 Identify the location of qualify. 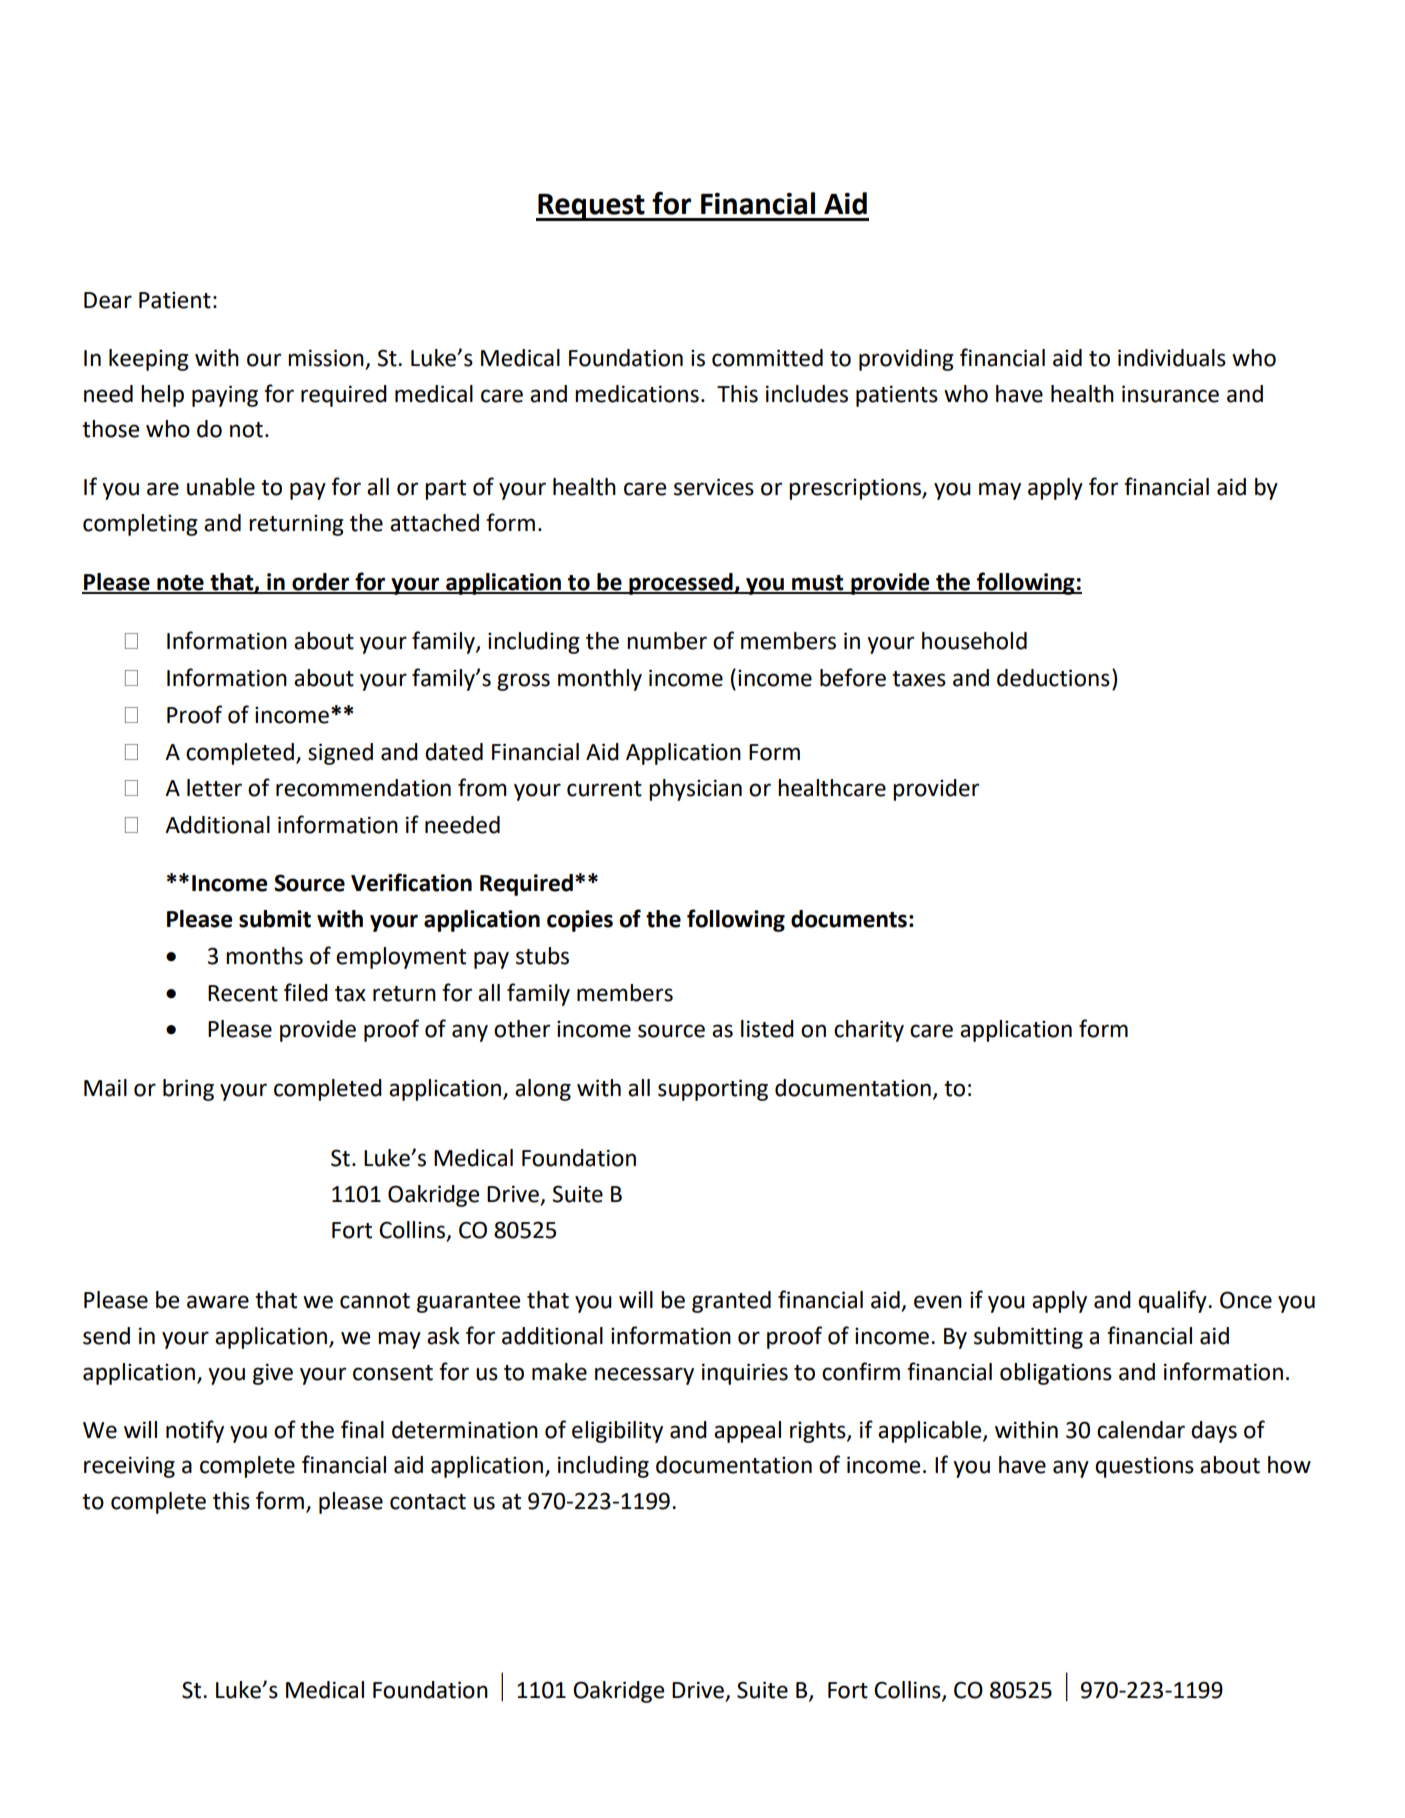
(1173, 1301).
